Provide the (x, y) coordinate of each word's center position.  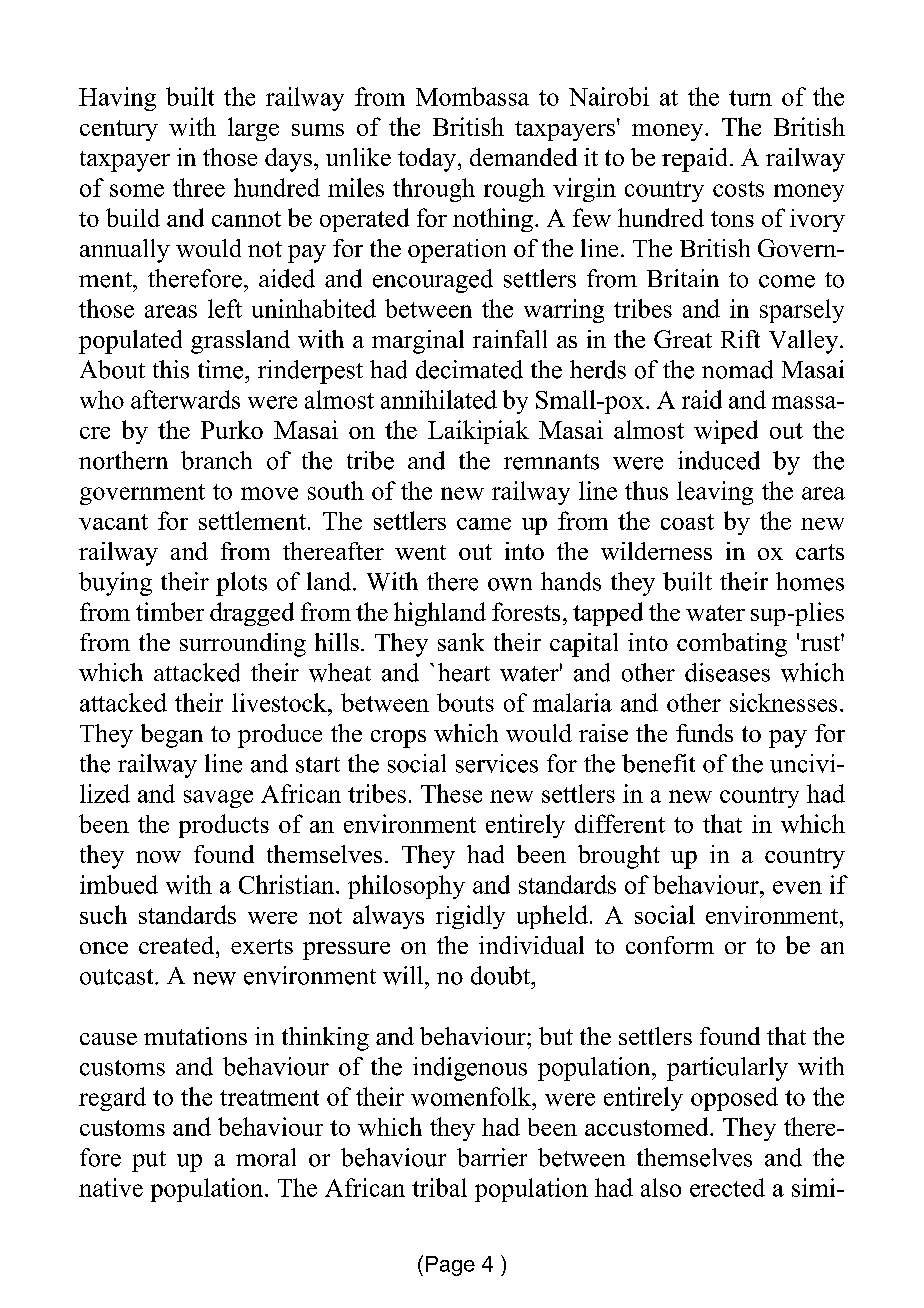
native (111, 1187)
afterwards (185, 399)
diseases (727, 672)
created (178, 945)
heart (464, 672)
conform (670, 945)
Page (450, 1266)
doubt (502, 975)
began (172, 736)
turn (750, 98)
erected (727, 1187)
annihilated (439, 399)
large (253, 129)
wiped (726, 432)
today (428, 160)
